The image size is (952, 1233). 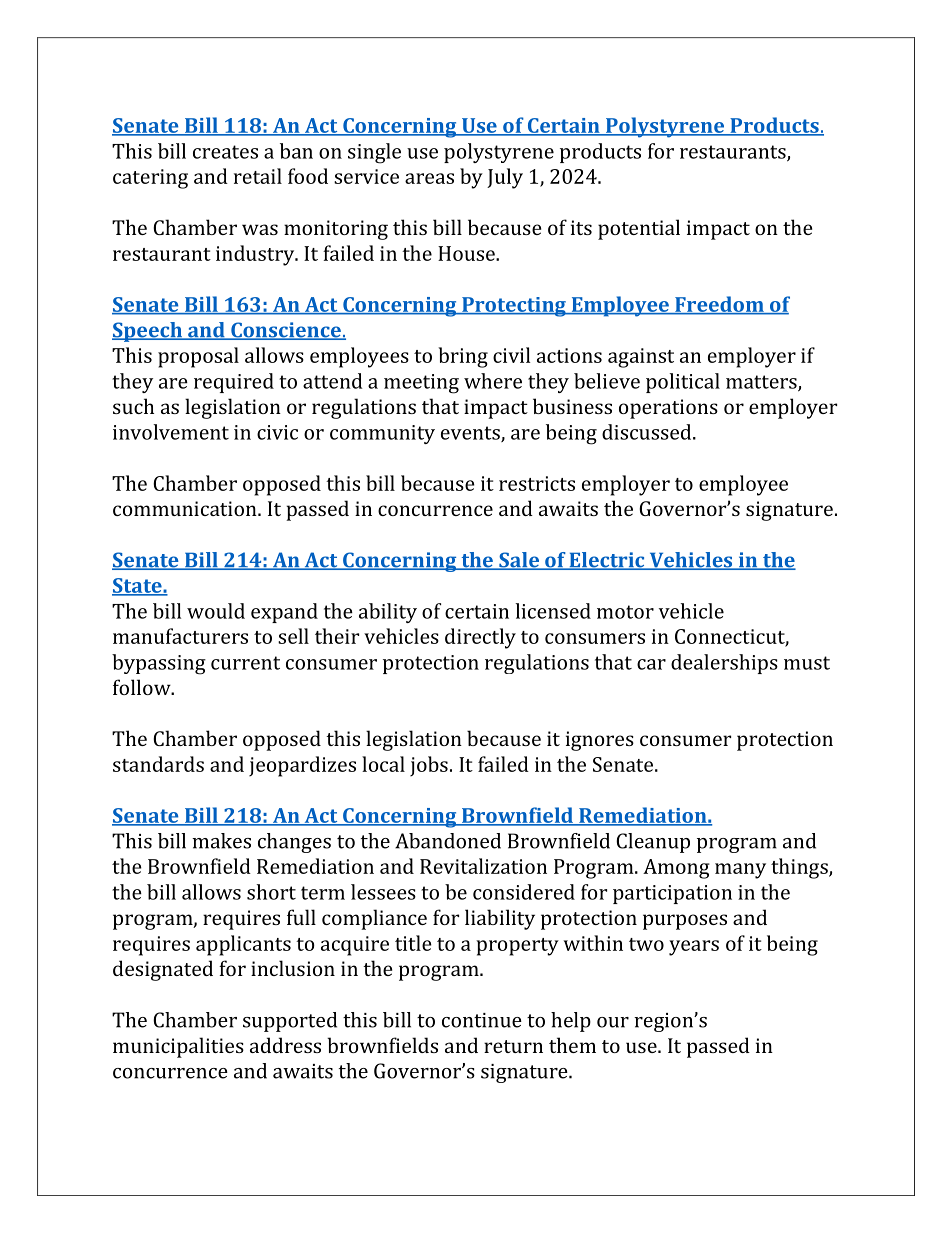 I want to click on matters, so click(x=762, y=383).
